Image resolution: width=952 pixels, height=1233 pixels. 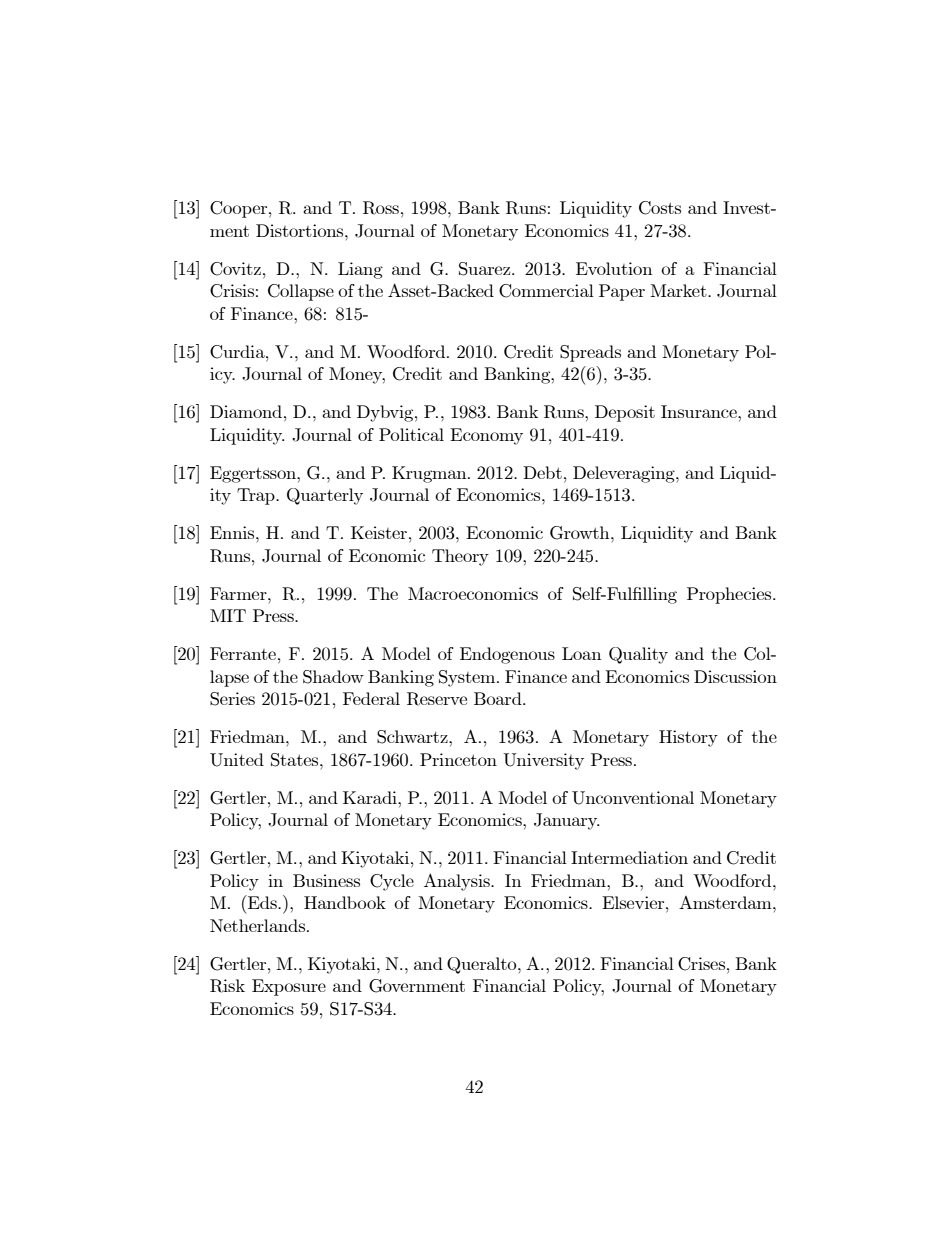 What do you see at coordinates (239, 593) in the screenshot?
I see `Farmer` at bounding box center [239, 593].
